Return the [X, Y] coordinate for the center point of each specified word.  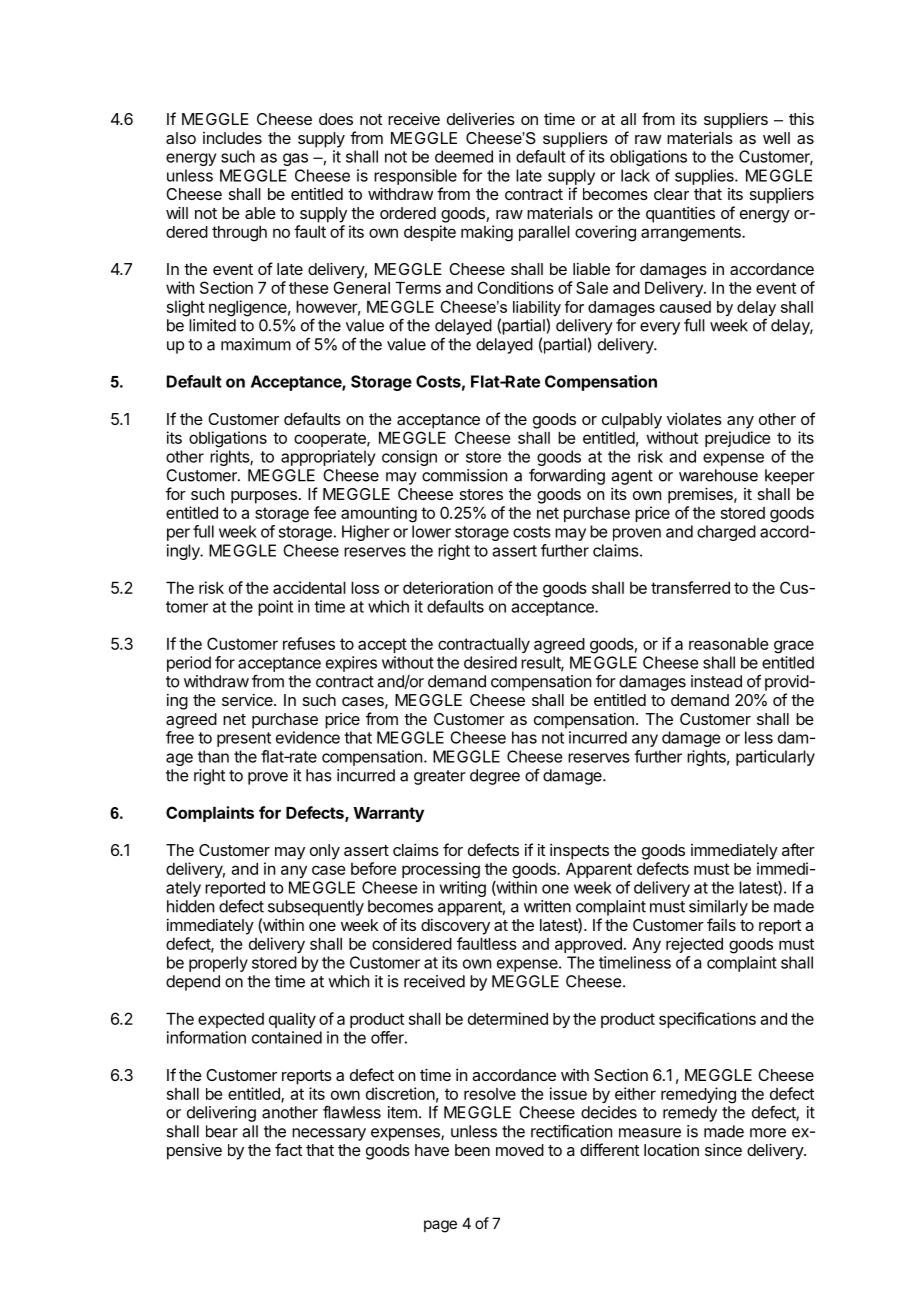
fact [288, 1149]
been [472, 1150]
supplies [705, 177]
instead [716, 681]
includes [232, 138]
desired [490, 662]
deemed [464, 156]
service [248, 699]
